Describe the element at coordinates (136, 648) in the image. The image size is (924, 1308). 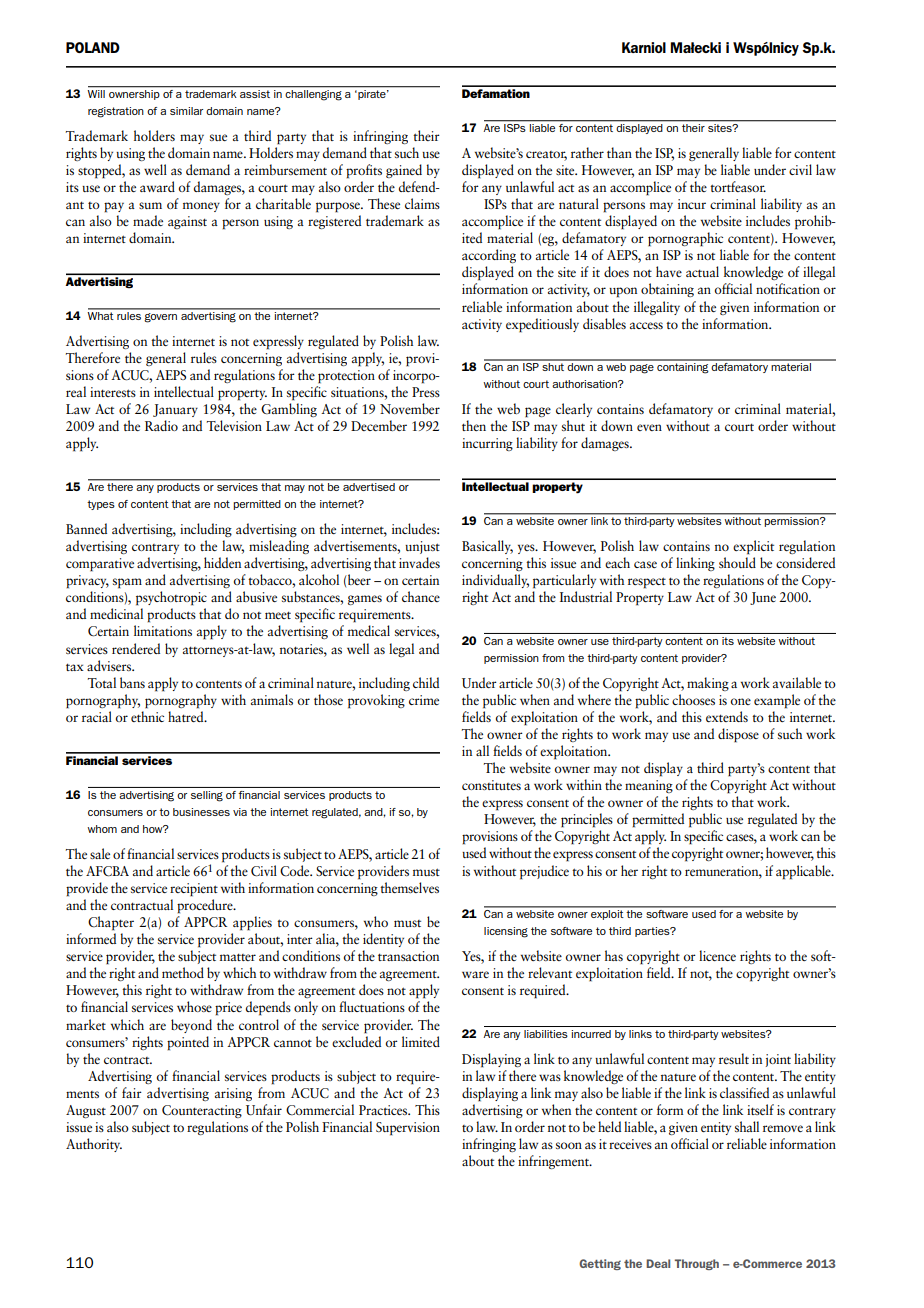
I see `rendered` at that location.
